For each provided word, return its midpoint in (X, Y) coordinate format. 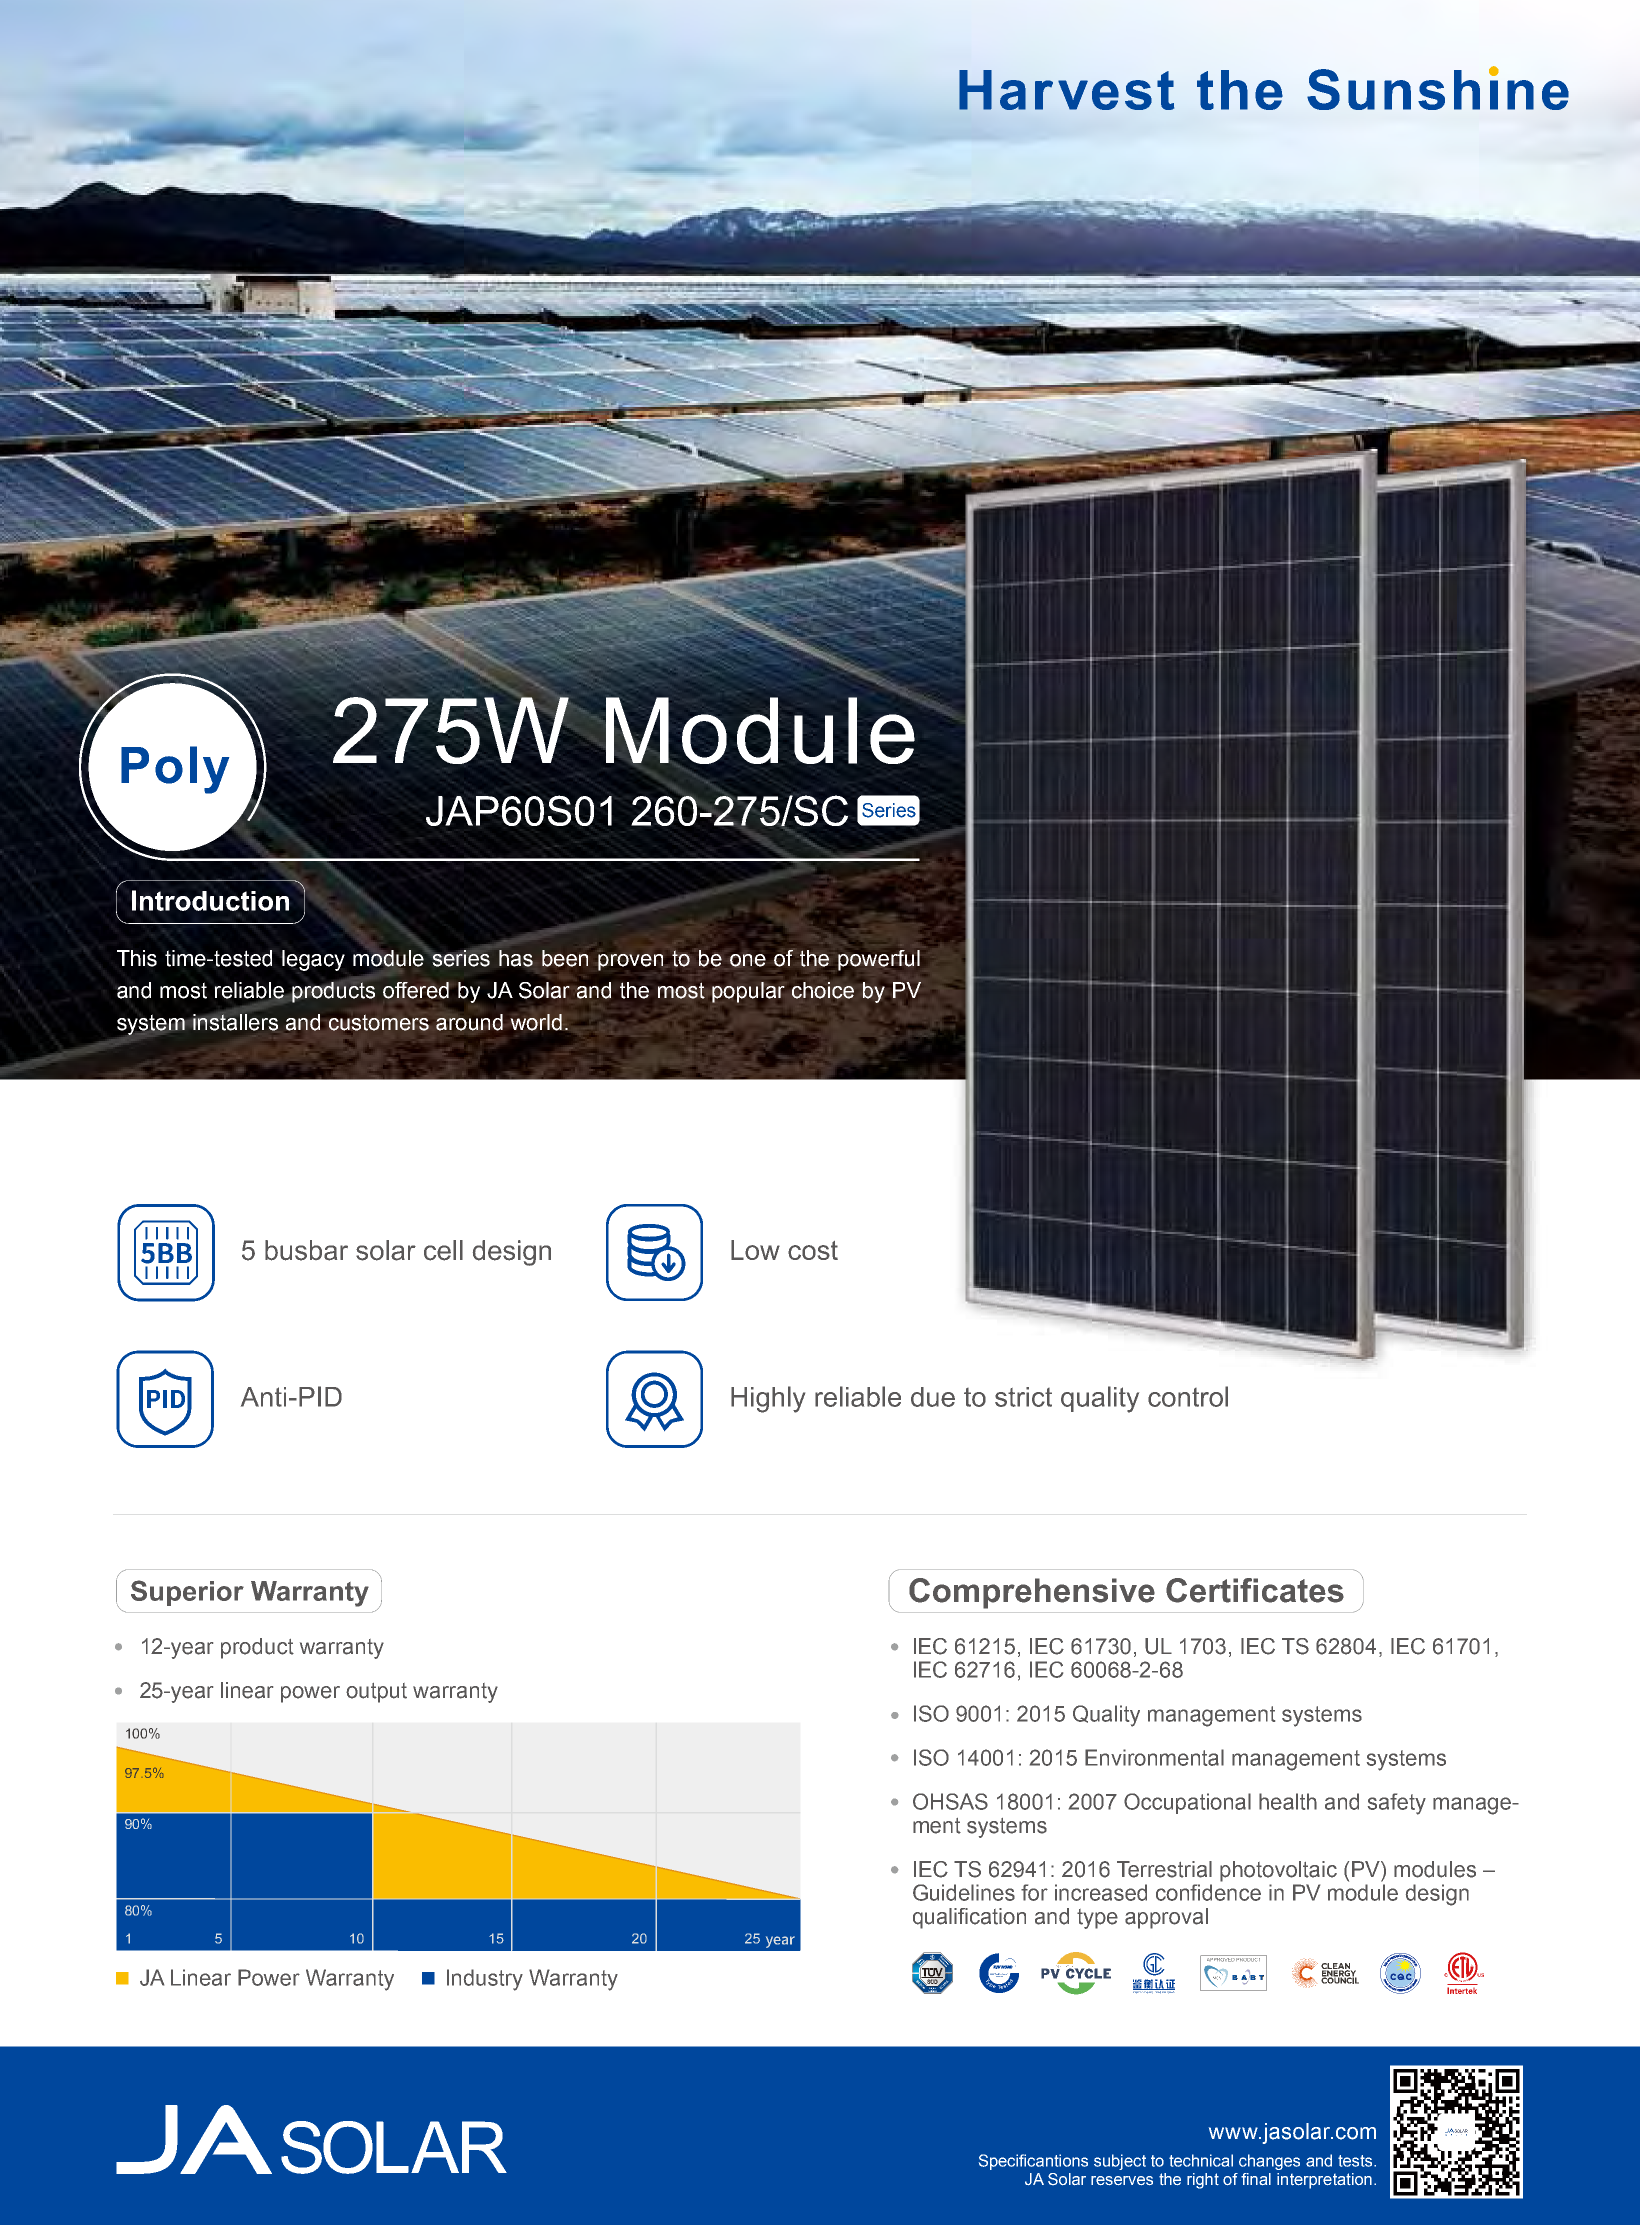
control (1188, 1396)
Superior (187, 1593)
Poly (175, 770)
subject (1120, 2162)
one (748, 960)
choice (823, 990)
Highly (768, 1399)
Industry (485, 1980)
